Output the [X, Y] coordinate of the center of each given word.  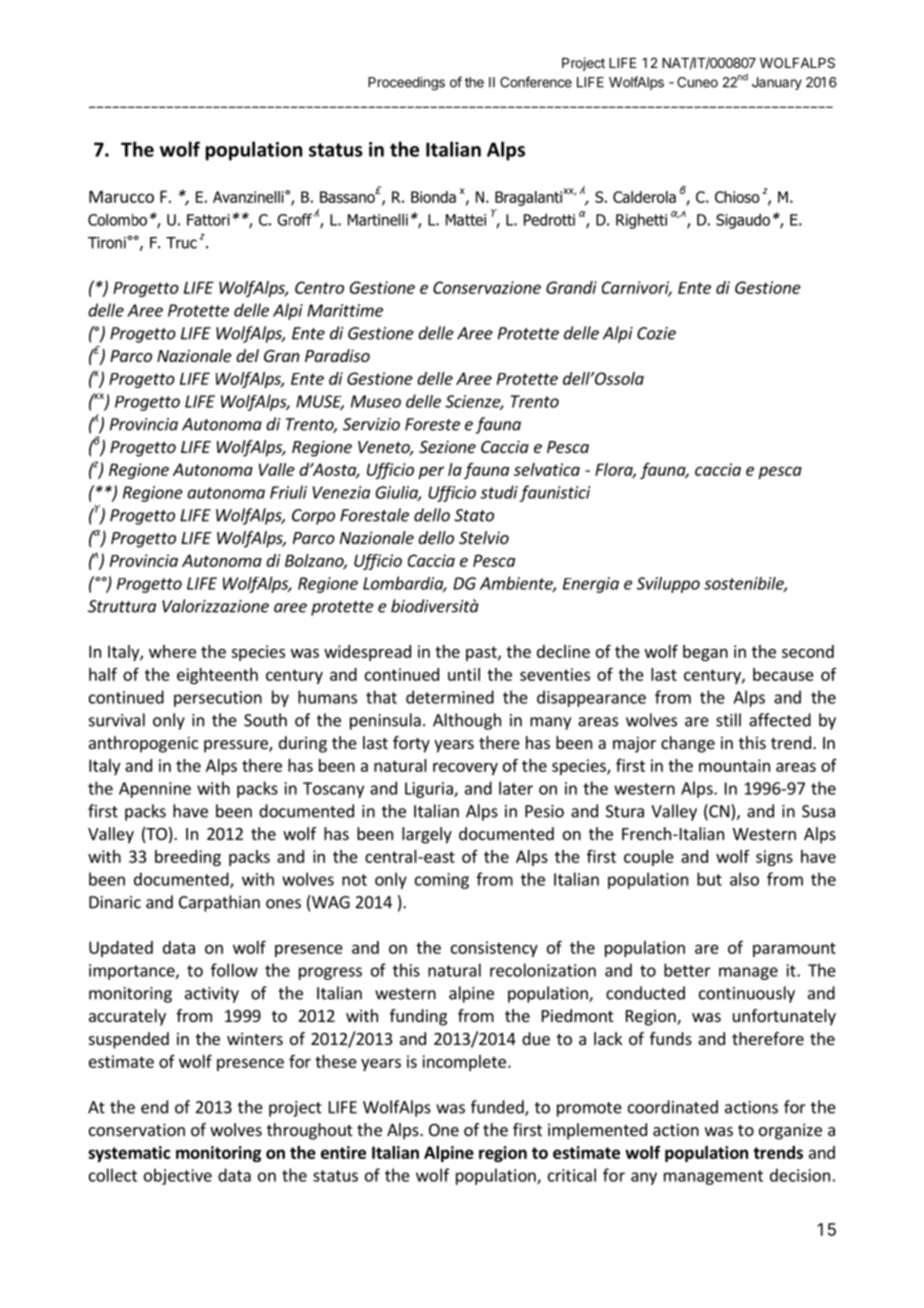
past [482, 653]
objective [178, 1176]
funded [498, 1108]
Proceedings [406, 84]
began [705, 653]
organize [790, 1131]
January [777, 83]
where [172, 651]
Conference [536, 82]
